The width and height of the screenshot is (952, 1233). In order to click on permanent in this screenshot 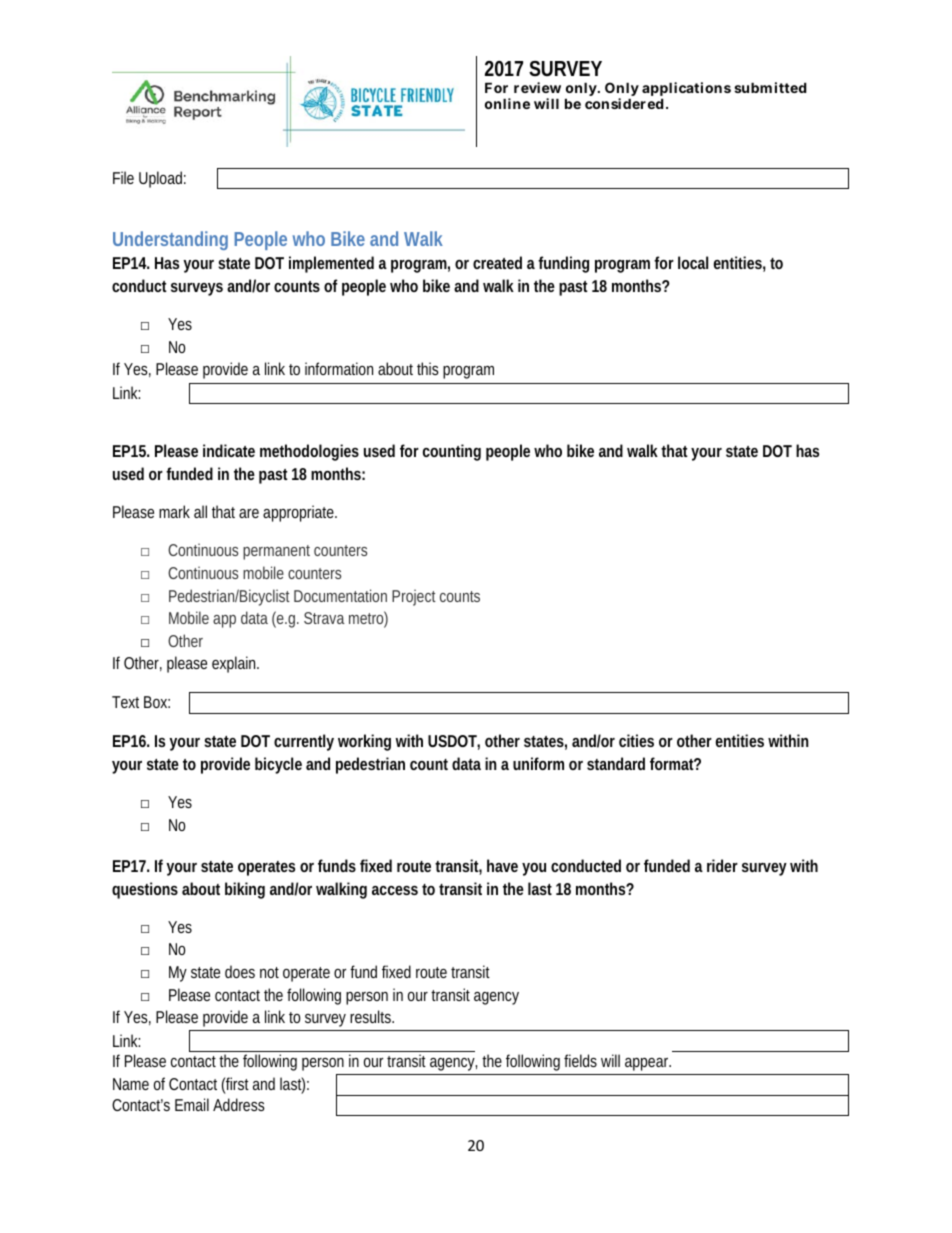, I will do `click(276, 552)`.
